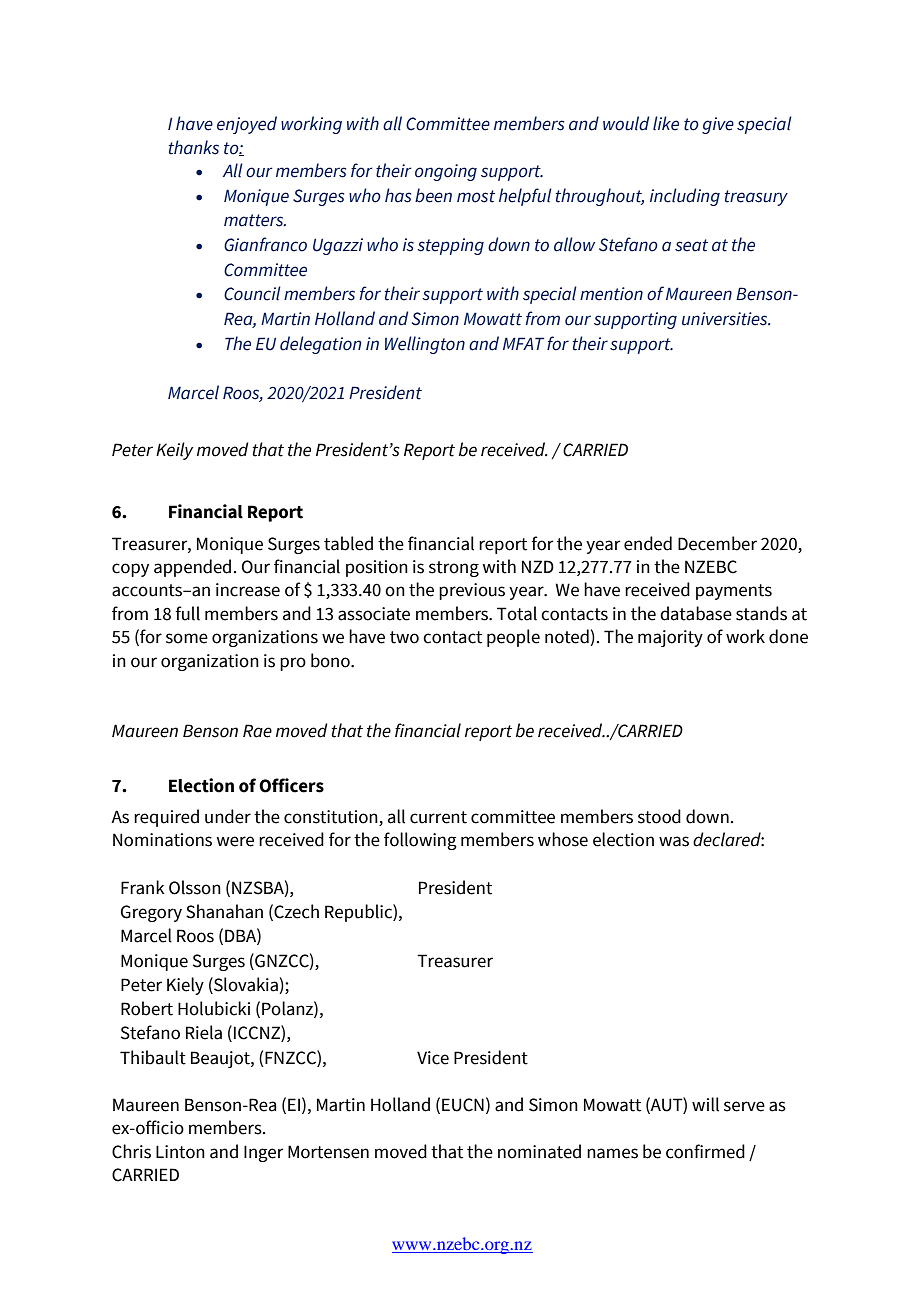  Describe the element at coordinates (433, 1058) in the screenshot. I see `Vice` at that location.
